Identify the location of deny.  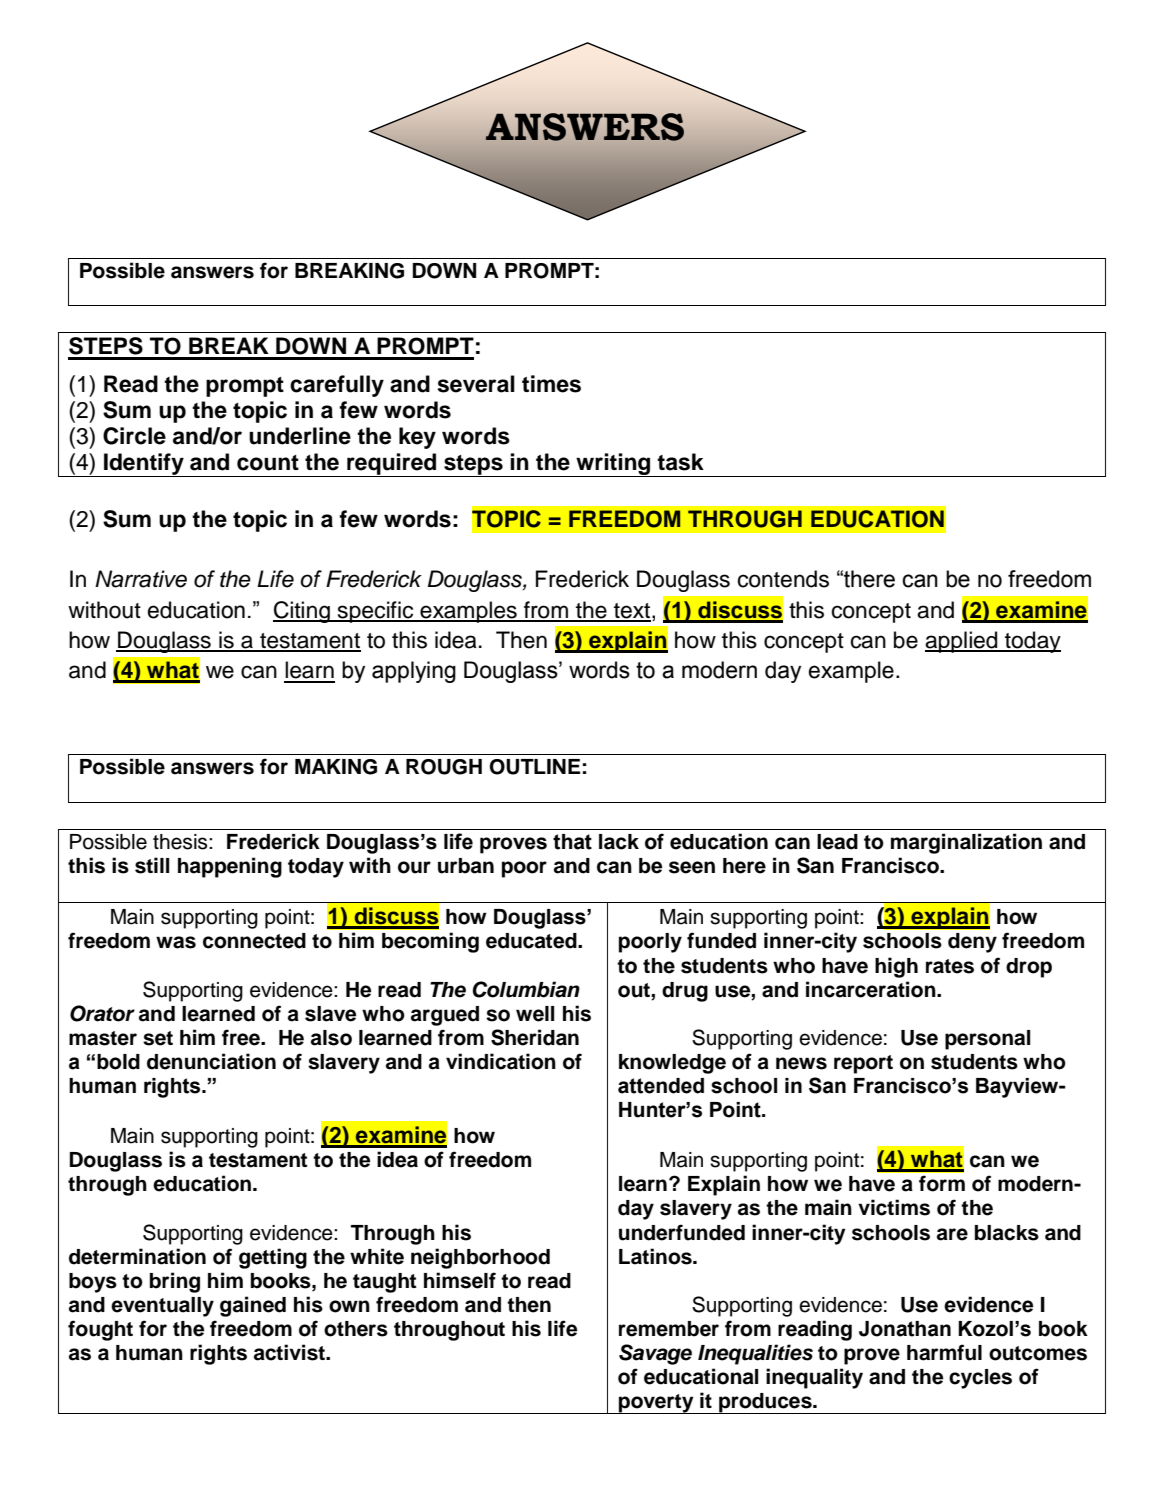
(972, 943).
